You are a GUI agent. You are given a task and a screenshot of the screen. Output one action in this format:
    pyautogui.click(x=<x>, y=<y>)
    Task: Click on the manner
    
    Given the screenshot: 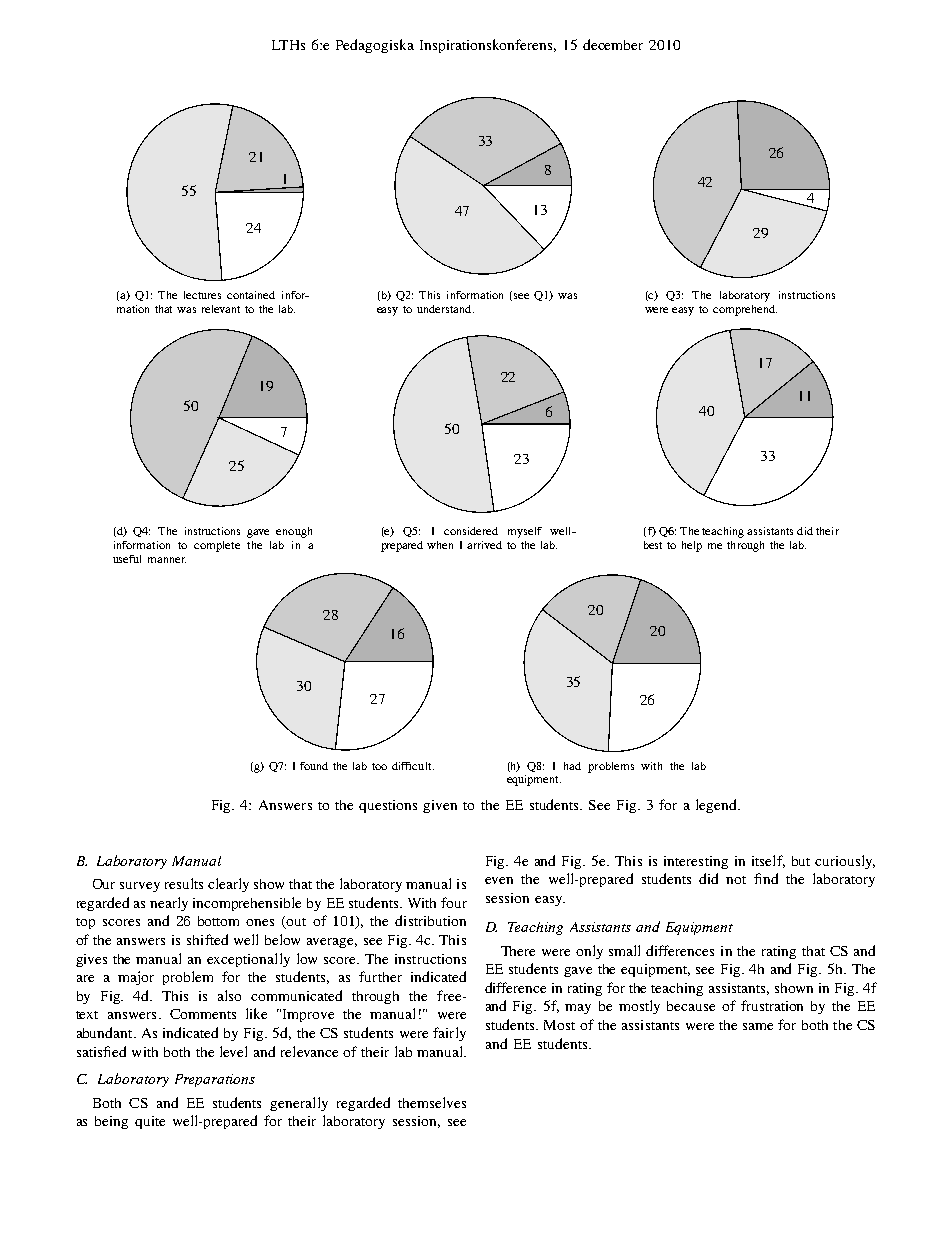 What is the action you would take?
    pyautogui.click(x=167, y=560)
